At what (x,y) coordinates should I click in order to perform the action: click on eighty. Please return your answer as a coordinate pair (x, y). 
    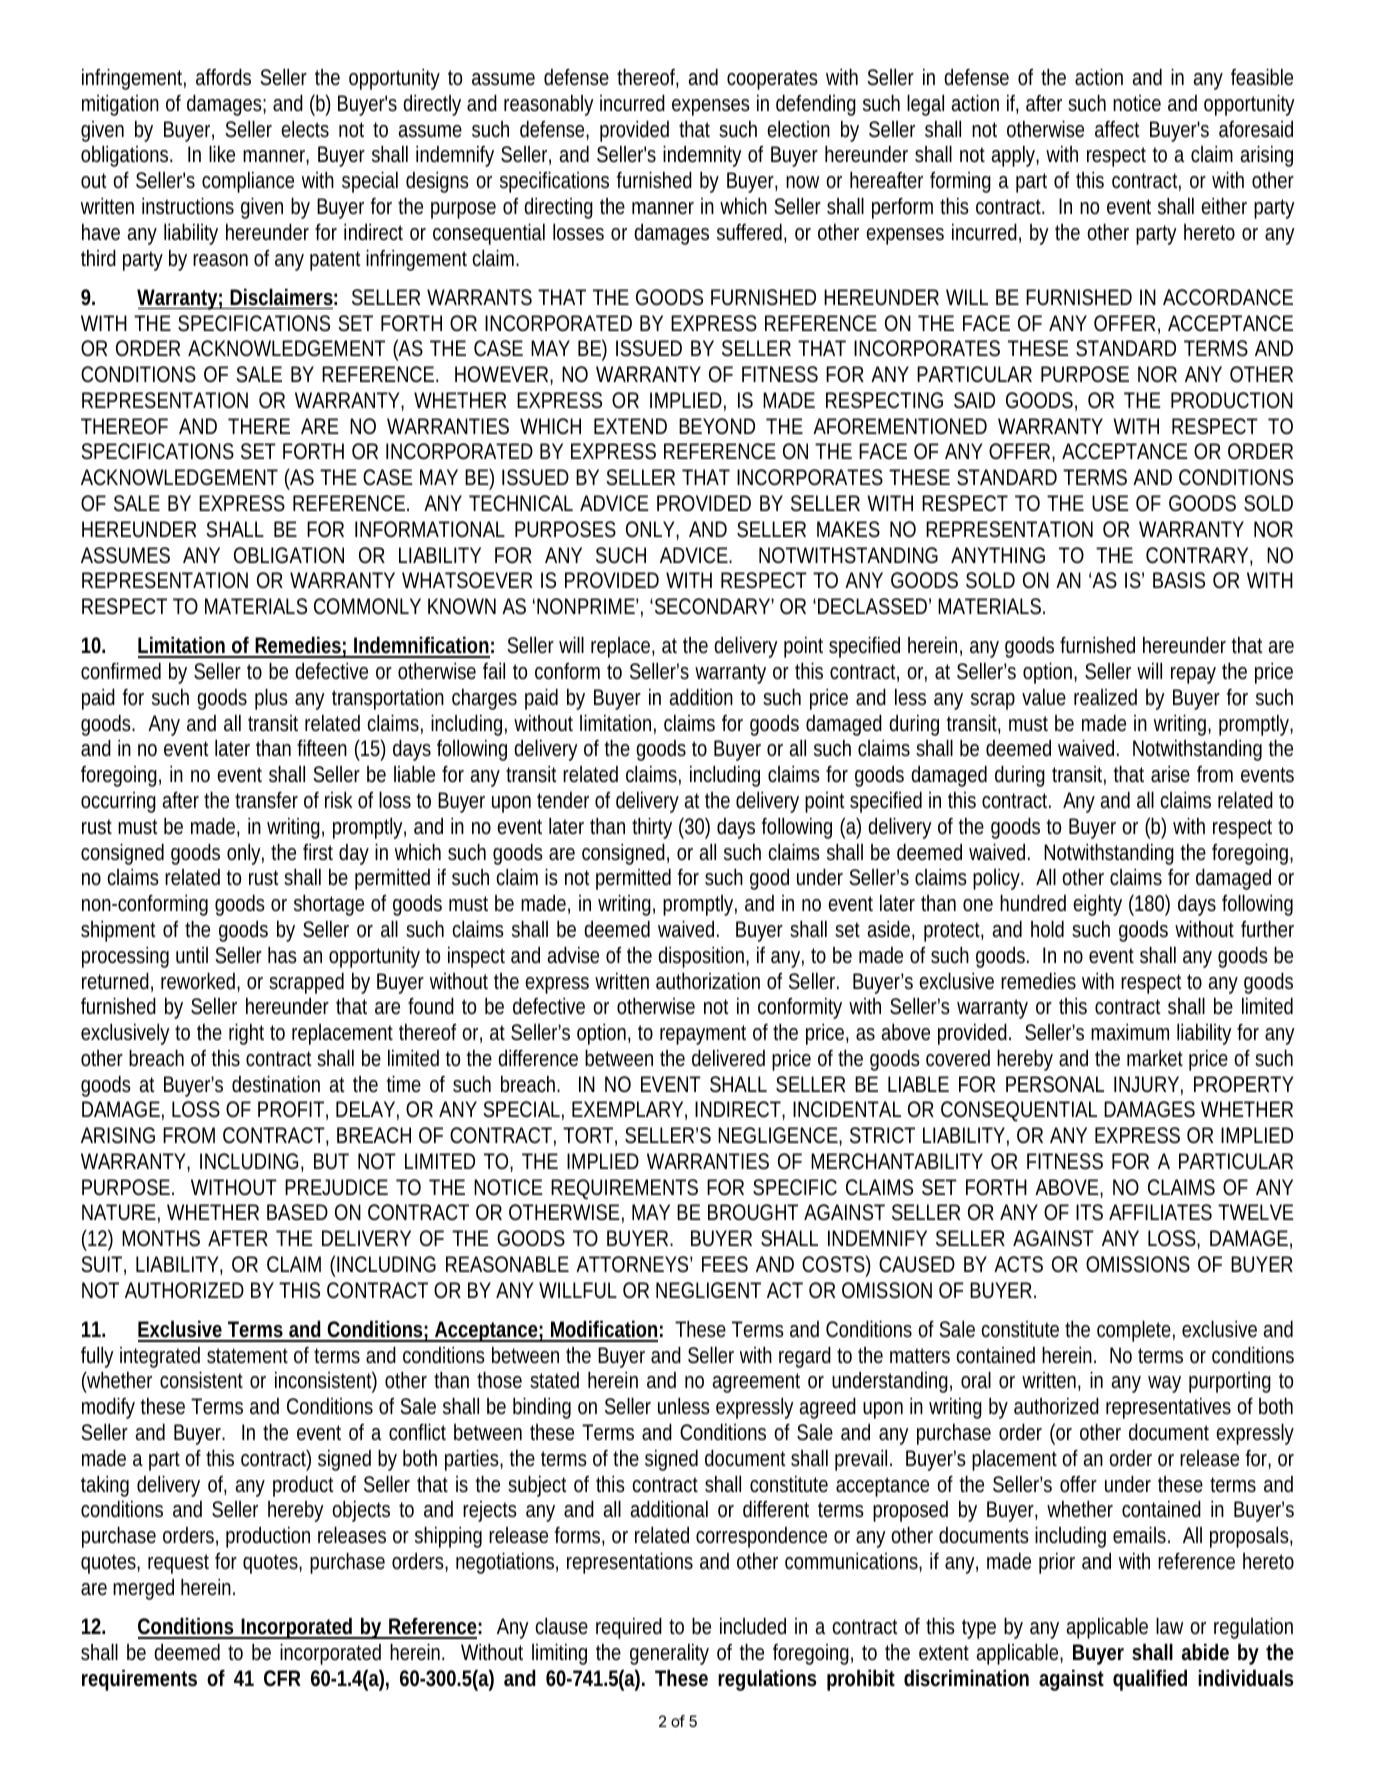
    Looking at the image, I should click on (1097, 905).
